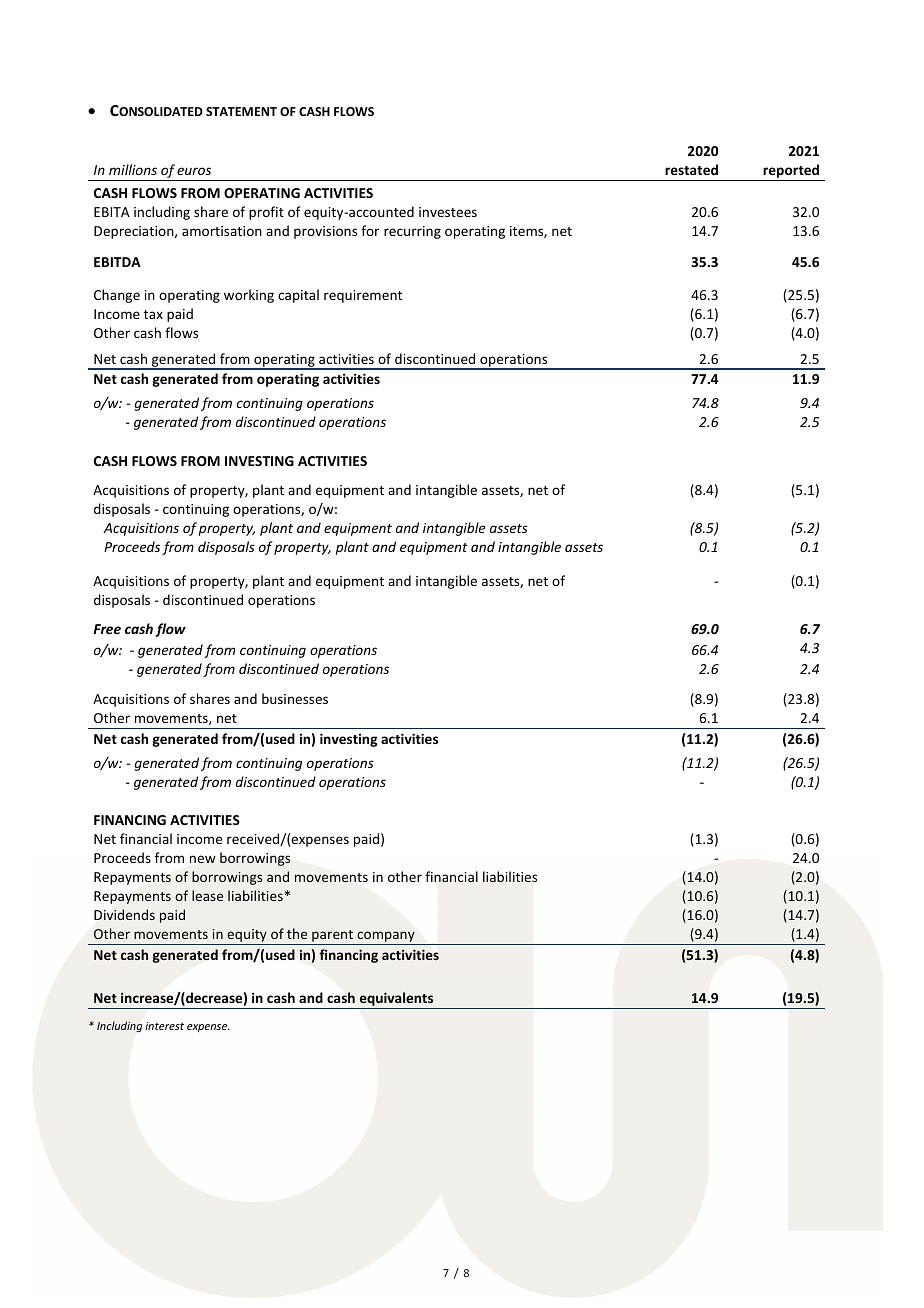 Image resolution: width=924 pixels, height=1308 pixels. Describe the element at coordinates (386, 938) in the screenshot. I see `company` at that location.
